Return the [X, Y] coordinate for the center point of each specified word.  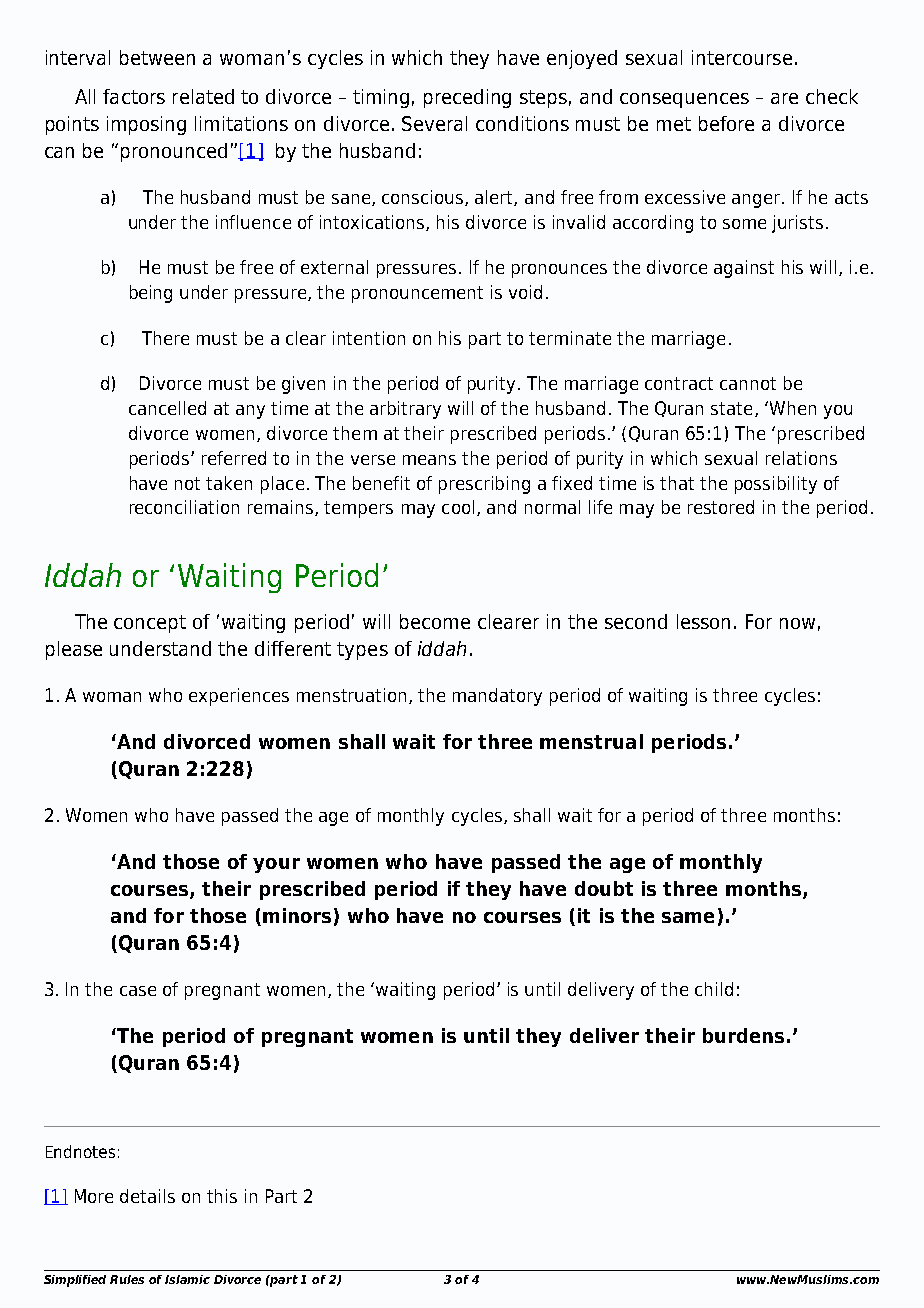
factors [134, 96]
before [726, 123]
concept [150, 624]
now [797, 623]
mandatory [497, 697]
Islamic [187, 1279]
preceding [467, 98]
